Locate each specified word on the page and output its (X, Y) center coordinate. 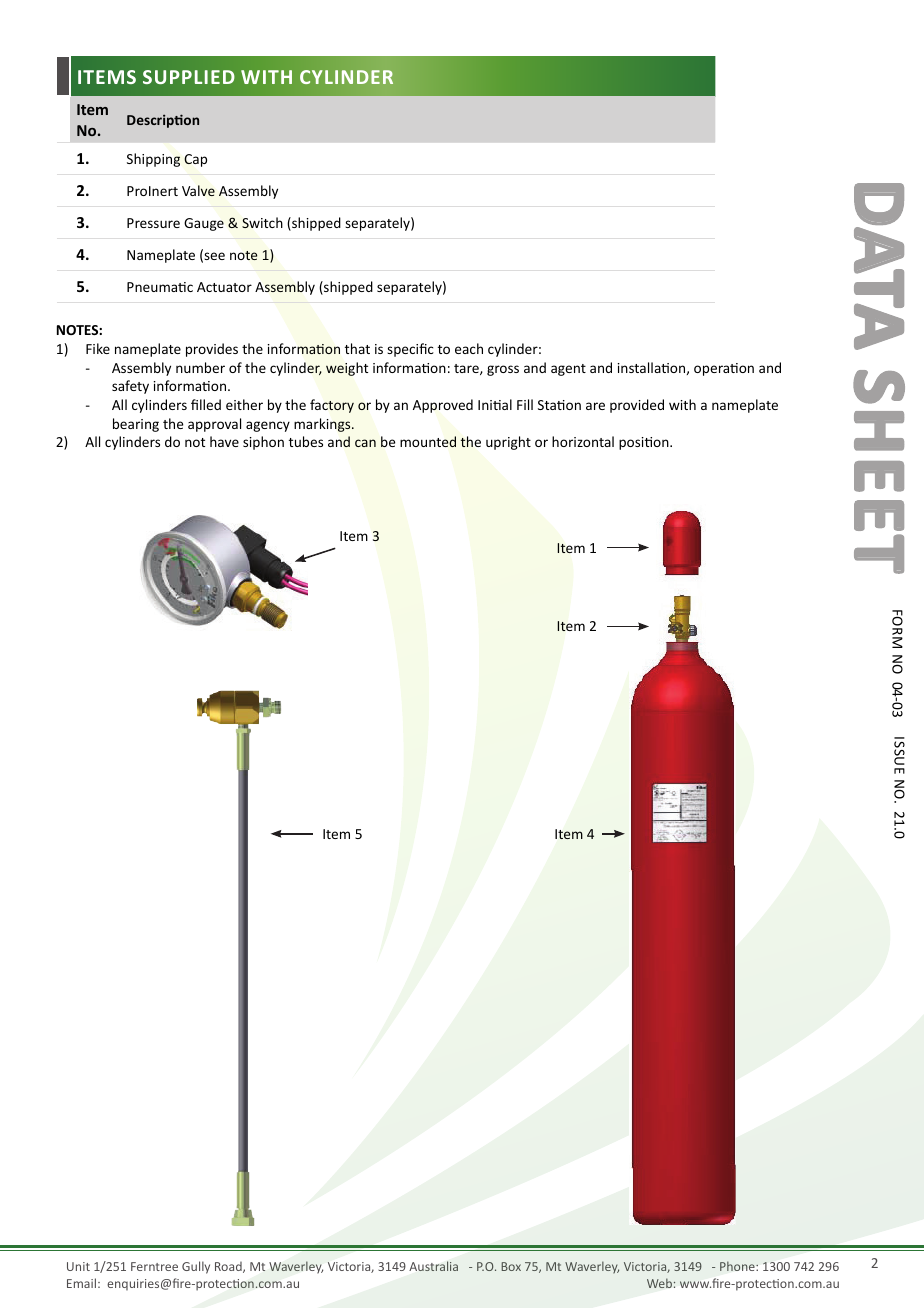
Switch (262, 222)
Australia (433, 1266)
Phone (738, 1266)
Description (163, 121)
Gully (196, 1267)
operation (724, 369)
